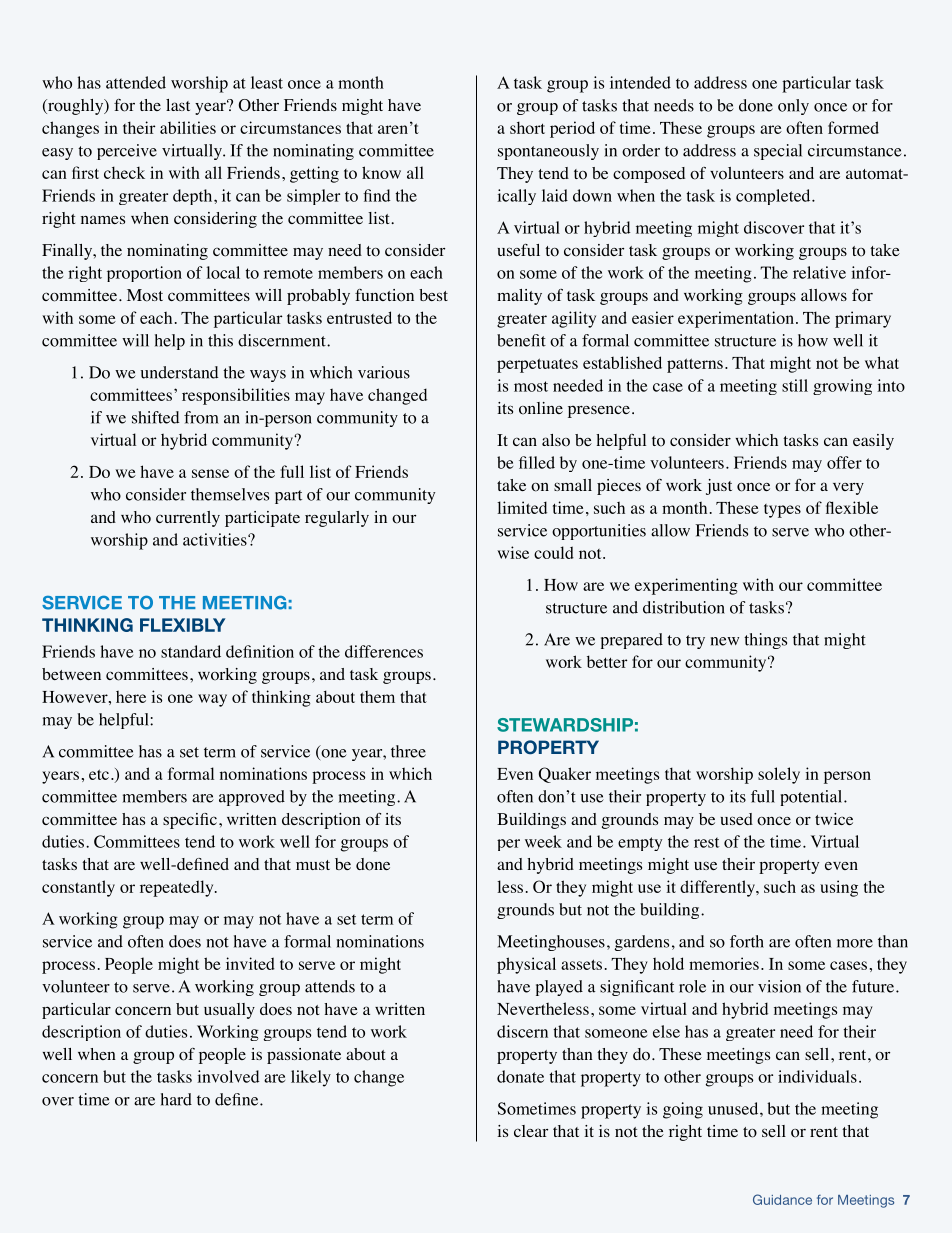 The image size is (952, 1233). What do you see at coordinates (527, 127) in the screenshot?
I see `short` at bounding box center [527, 127].
